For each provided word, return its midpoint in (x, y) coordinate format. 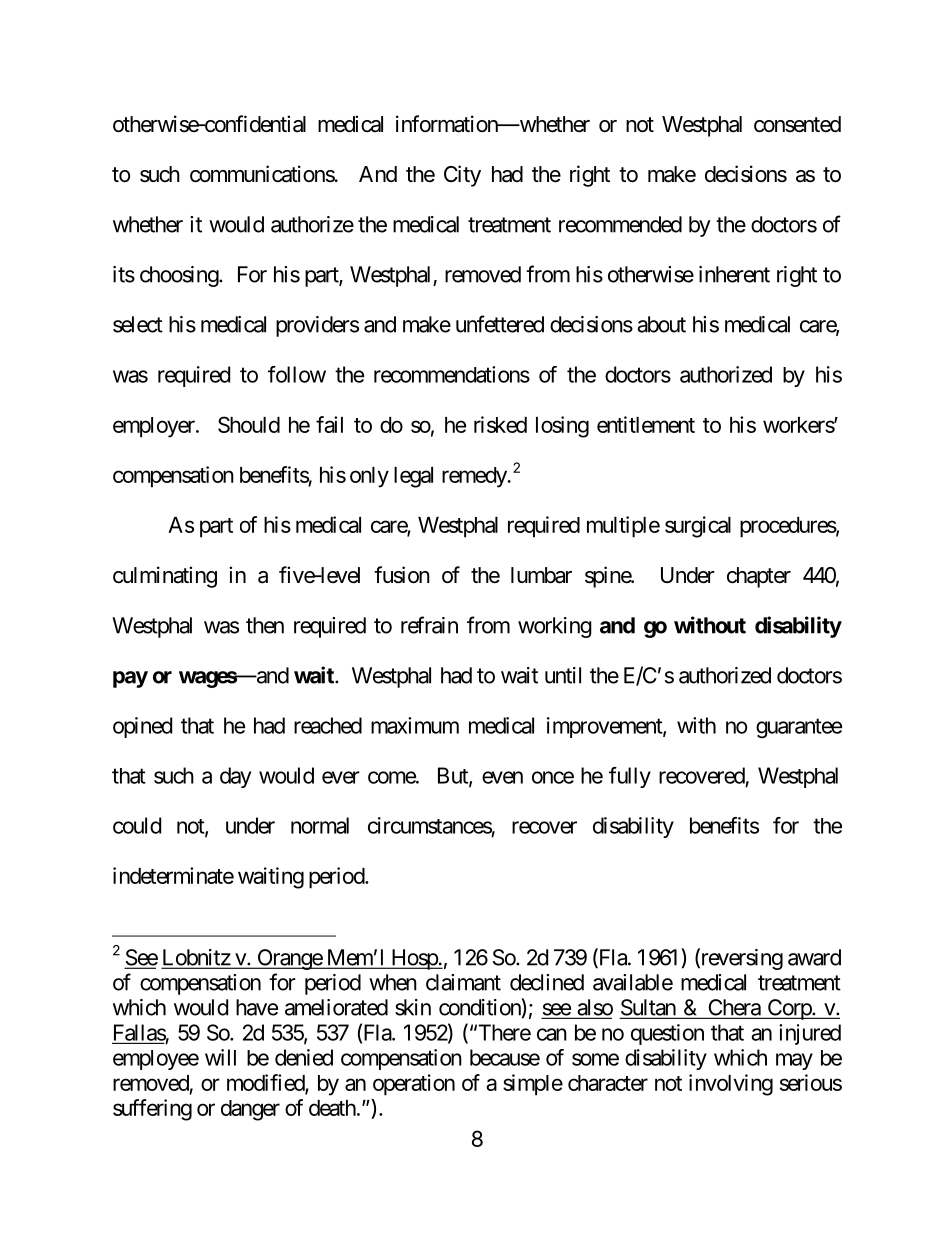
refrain (429, 625)
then (265, 625)
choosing (180, 276)
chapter (759, 577)
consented (797, 124)
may (794, 1061)
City (462, 176)
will (220, 1057)
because (505, 1057)
